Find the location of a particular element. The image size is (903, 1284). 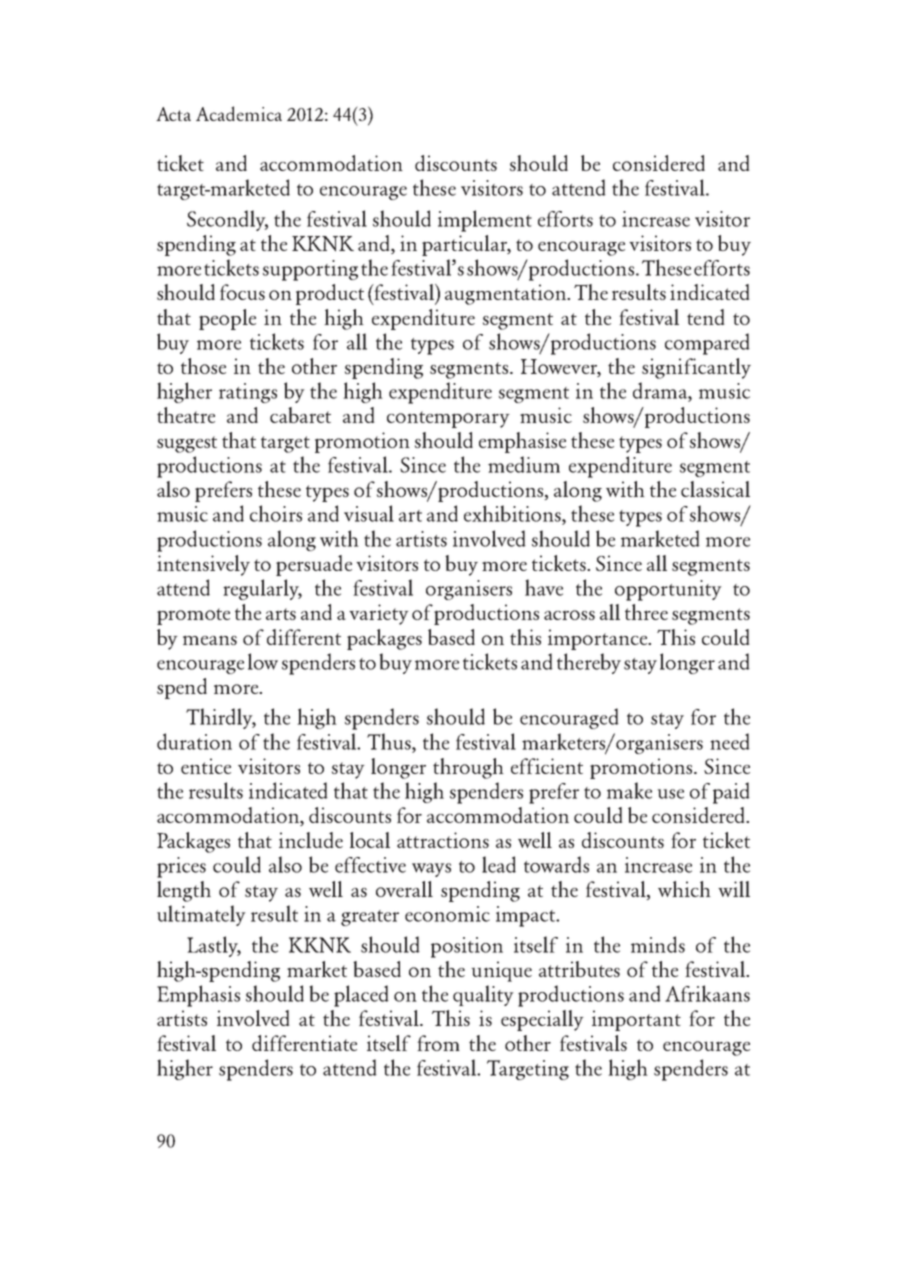

attractions is located at coordinates (443, 840).
